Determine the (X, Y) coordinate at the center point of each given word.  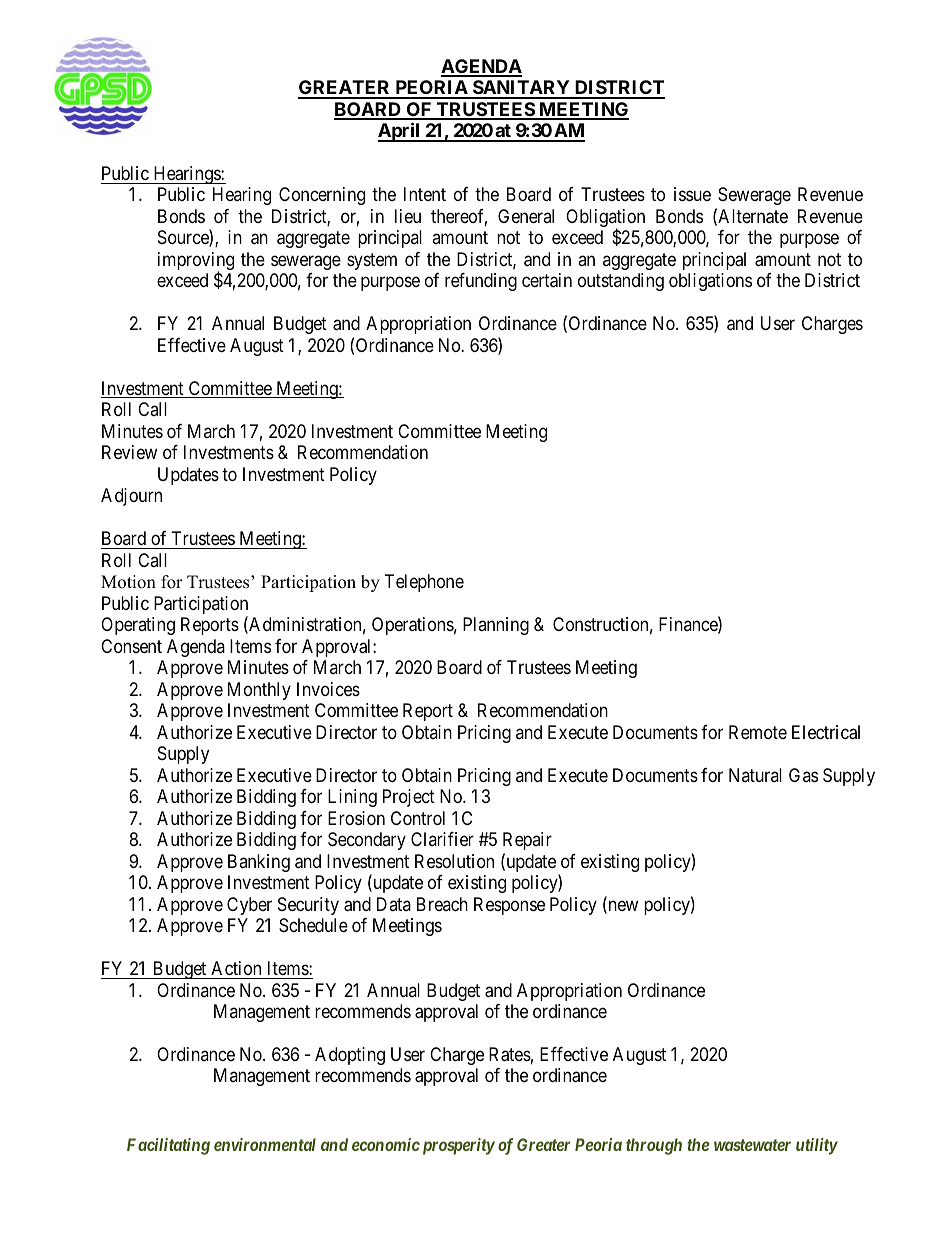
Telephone (424, 583)
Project (409, 798)
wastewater (752, 1145)
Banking (259, 863)
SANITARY (521, 89)
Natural (755, 775)
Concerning (322, 196)
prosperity (457, 1146)
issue (692, 194)
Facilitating (168, 1146)
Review (129, 452)
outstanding (621, 282)
